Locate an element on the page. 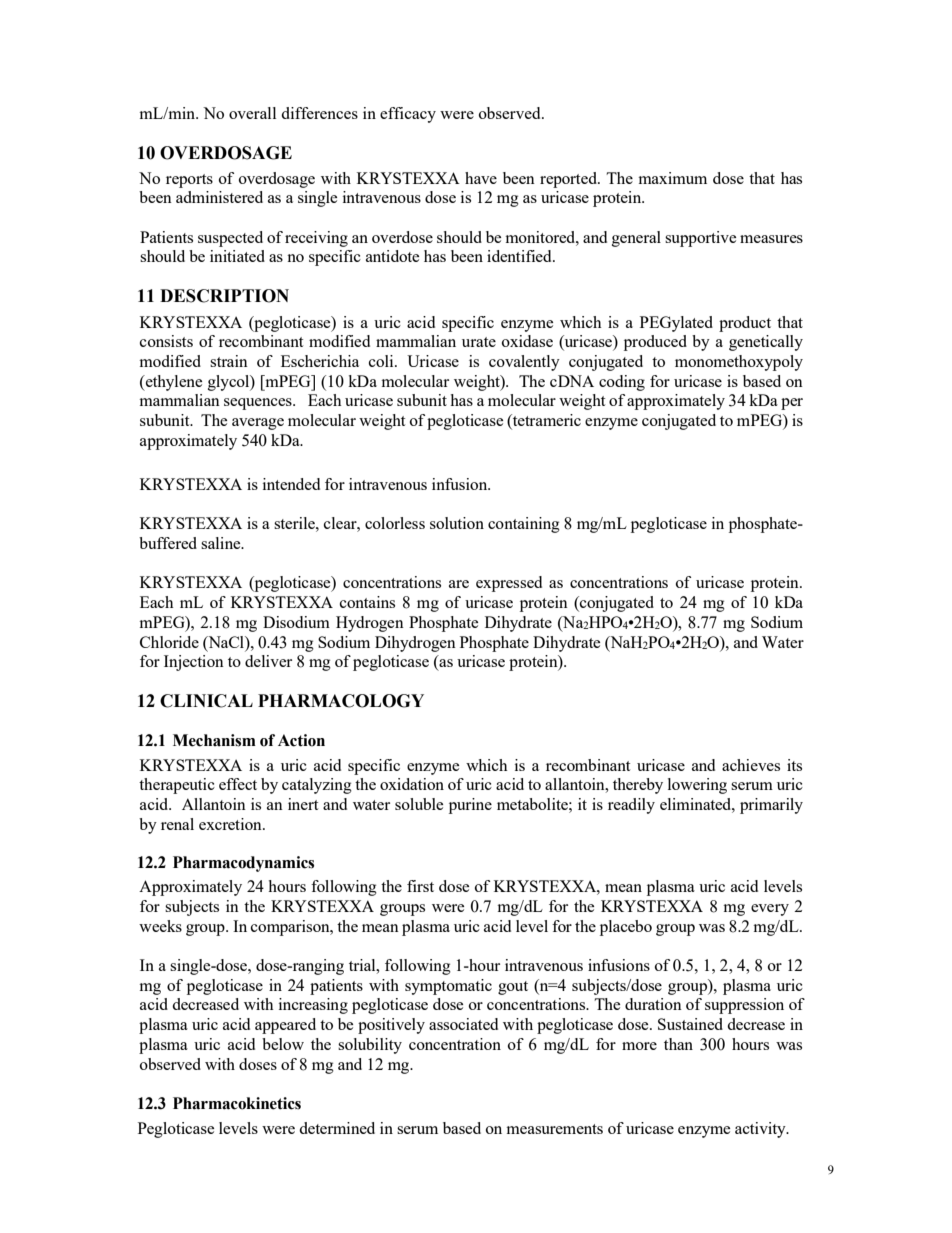  solution is located at coordinates (457, 523).
